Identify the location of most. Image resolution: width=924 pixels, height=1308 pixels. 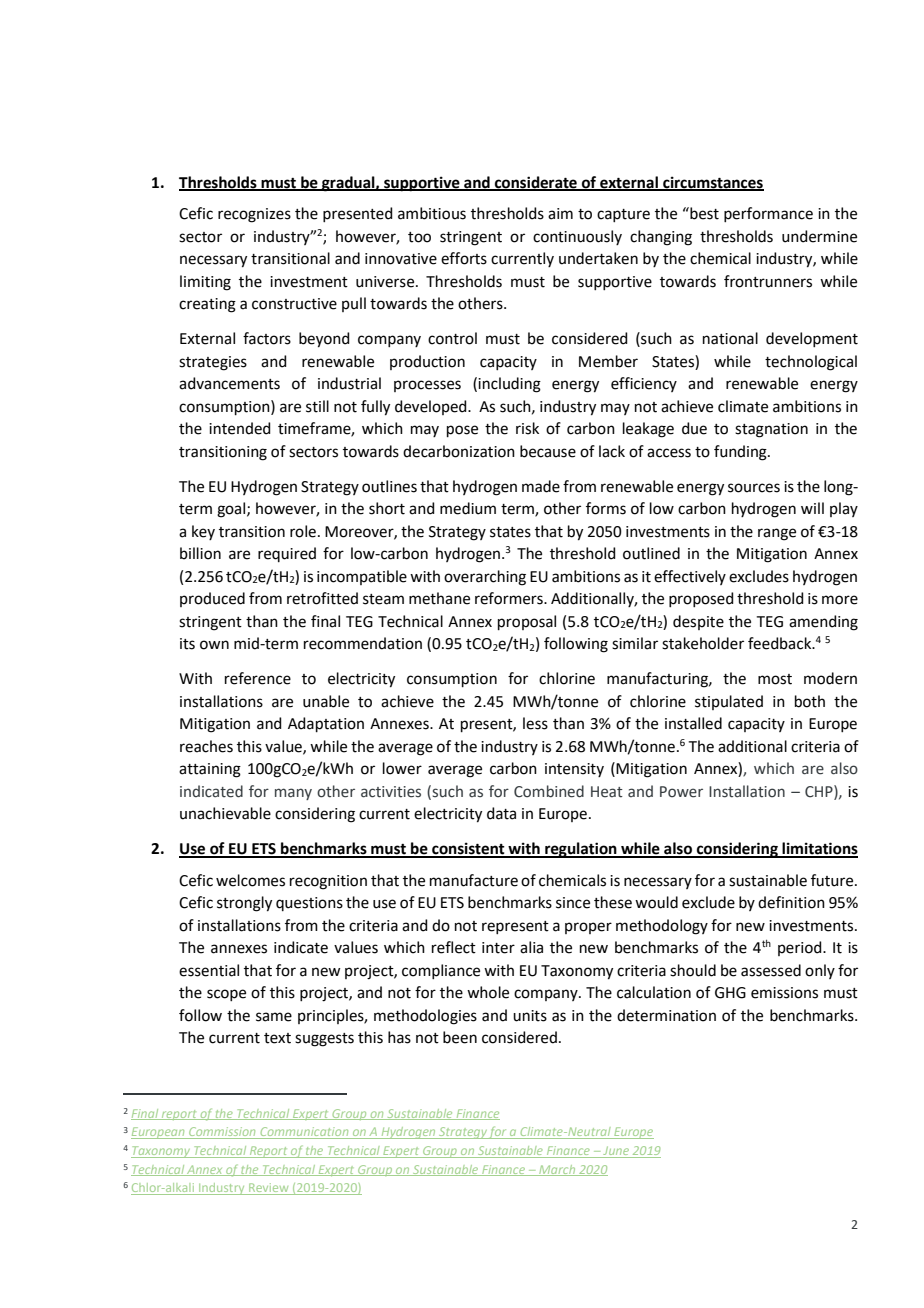
(775, 679).
